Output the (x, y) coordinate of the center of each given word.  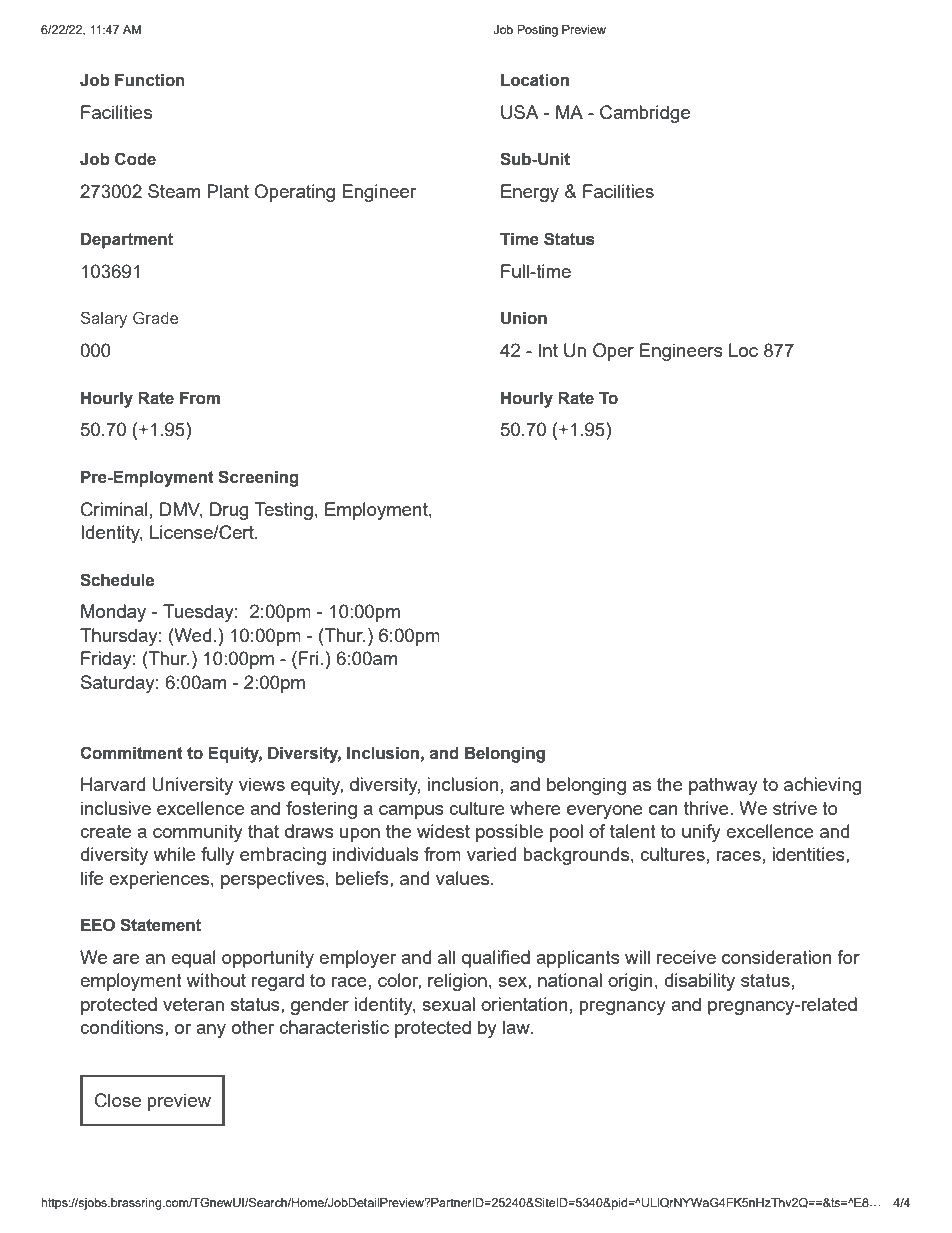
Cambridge (645, 114)
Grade (156, 317)
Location (535, 80)
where (535, 808)
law (517, 1027)
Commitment (131, 753)
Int (548, 350)
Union (524, 318)
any (211, 1031)
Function (150, 80)
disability (699, 982)
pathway (723, 786)
